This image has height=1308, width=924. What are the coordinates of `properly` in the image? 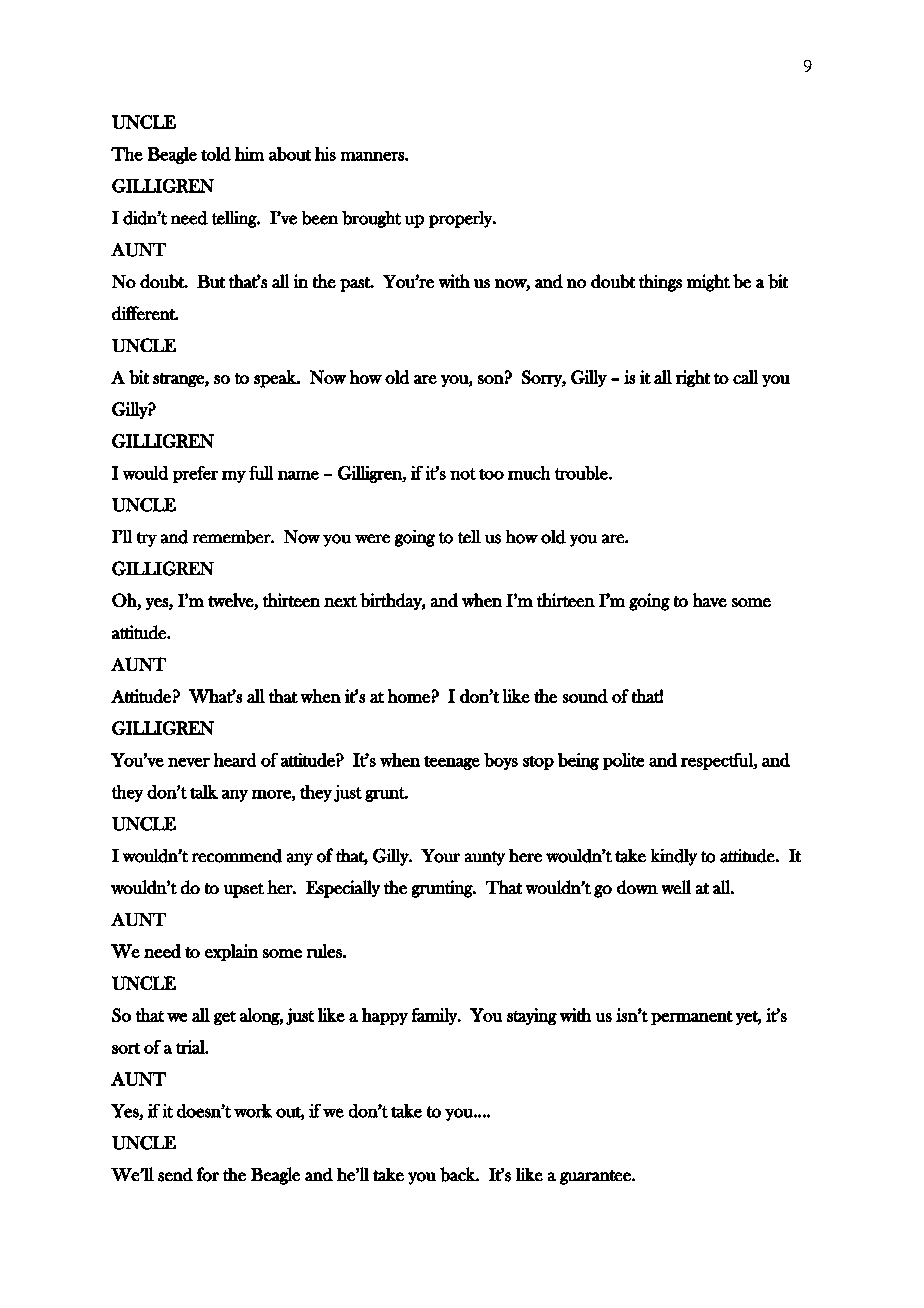 It's located at (461, 219).
